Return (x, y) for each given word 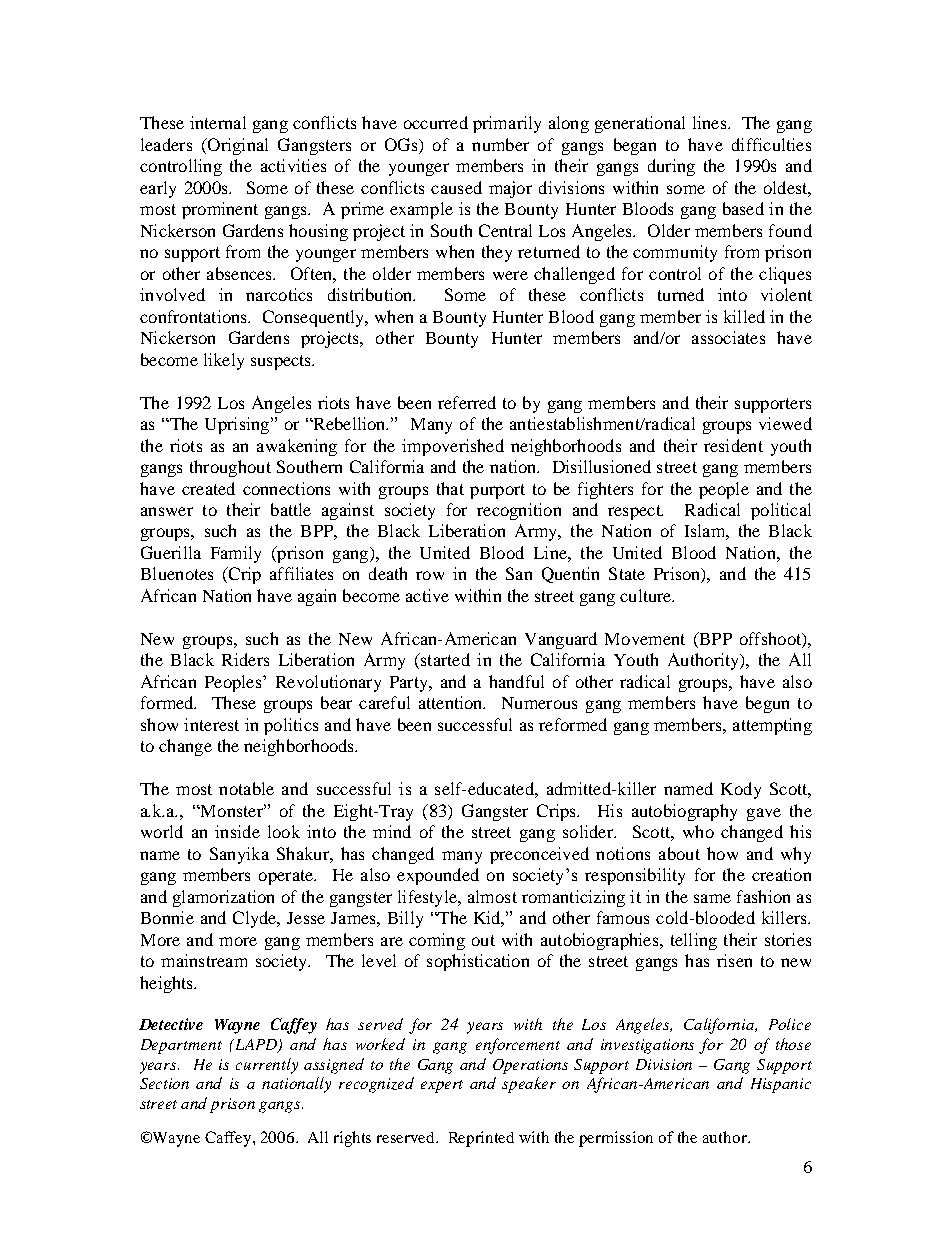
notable (246, 788)
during (671, 167)
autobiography (684, 812)
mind (392, 831)
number (500, 144)
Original (236, 146)
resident (733, 445)
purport (497, 491)
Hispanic (781, 1085)
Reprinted (481, 1139)
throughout (230, 468)
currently (267, 1066)
